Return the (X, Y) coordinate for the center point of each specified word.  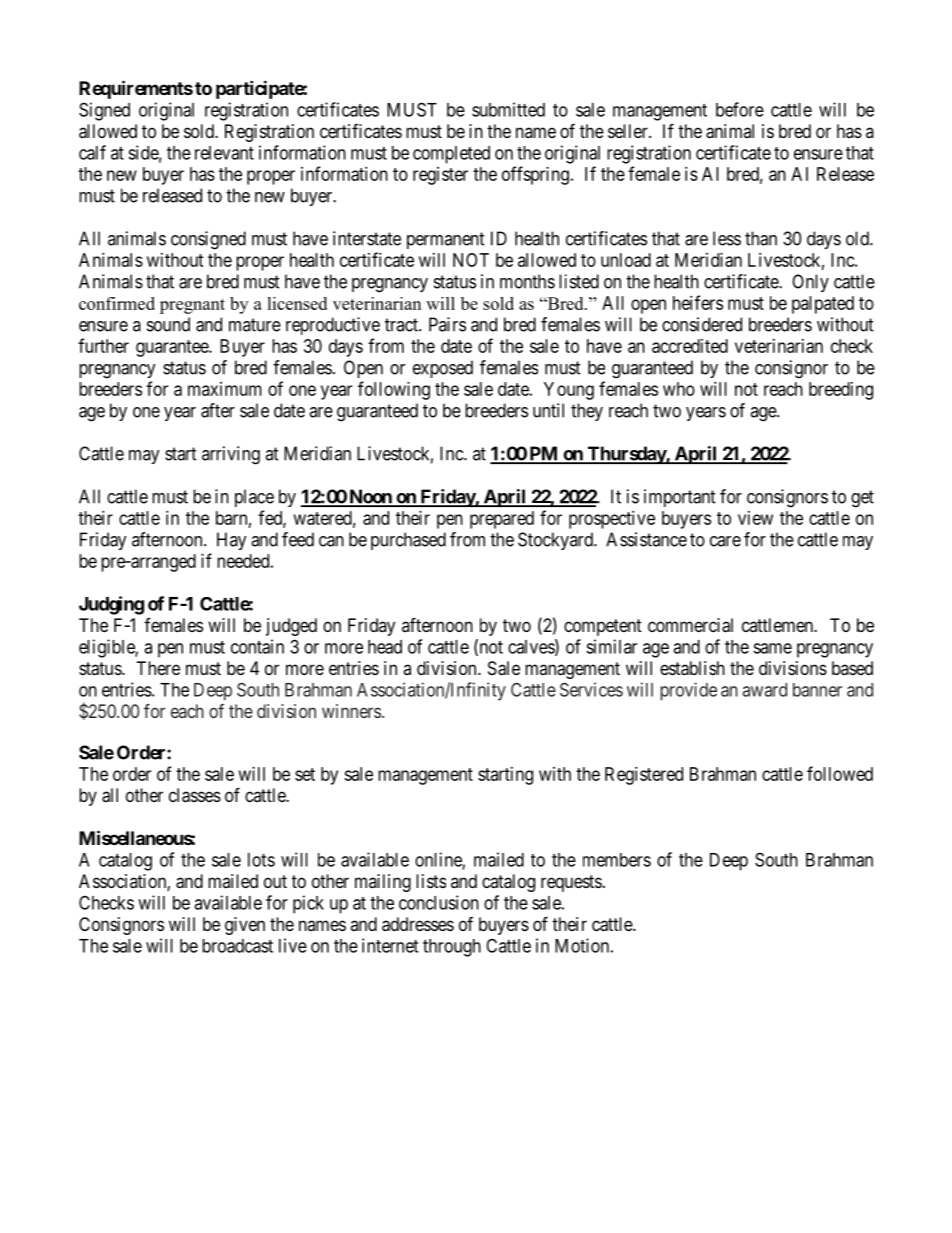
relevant (224, 153)
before (740, 109)
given (245, 926)
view (755, 518)
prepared (502, 520)
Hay (232, 541)
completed (451, 155)
